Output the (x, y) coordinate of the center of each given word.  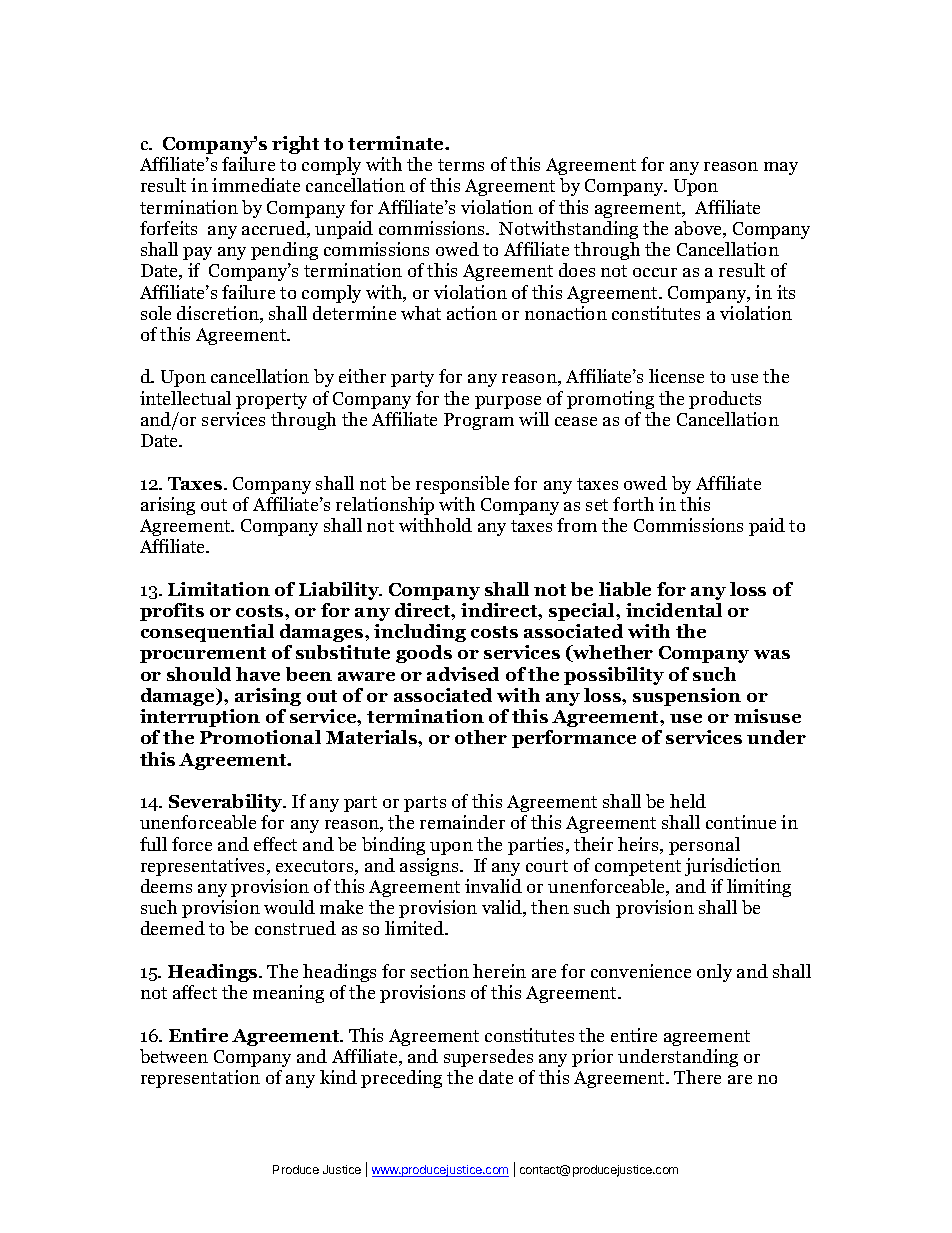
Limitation (219, 589)
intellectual (185, 398)
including (420, 633)
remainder (462, 822)
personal (704, 846)
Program (479, 421)
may (781, 168)
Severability (227, 803)
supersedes (488, 1058)
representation (200, 1079)
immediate (256, 185)
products (725, 400)
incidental (674, 610)
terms (461, 165)
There (697, 1077)
